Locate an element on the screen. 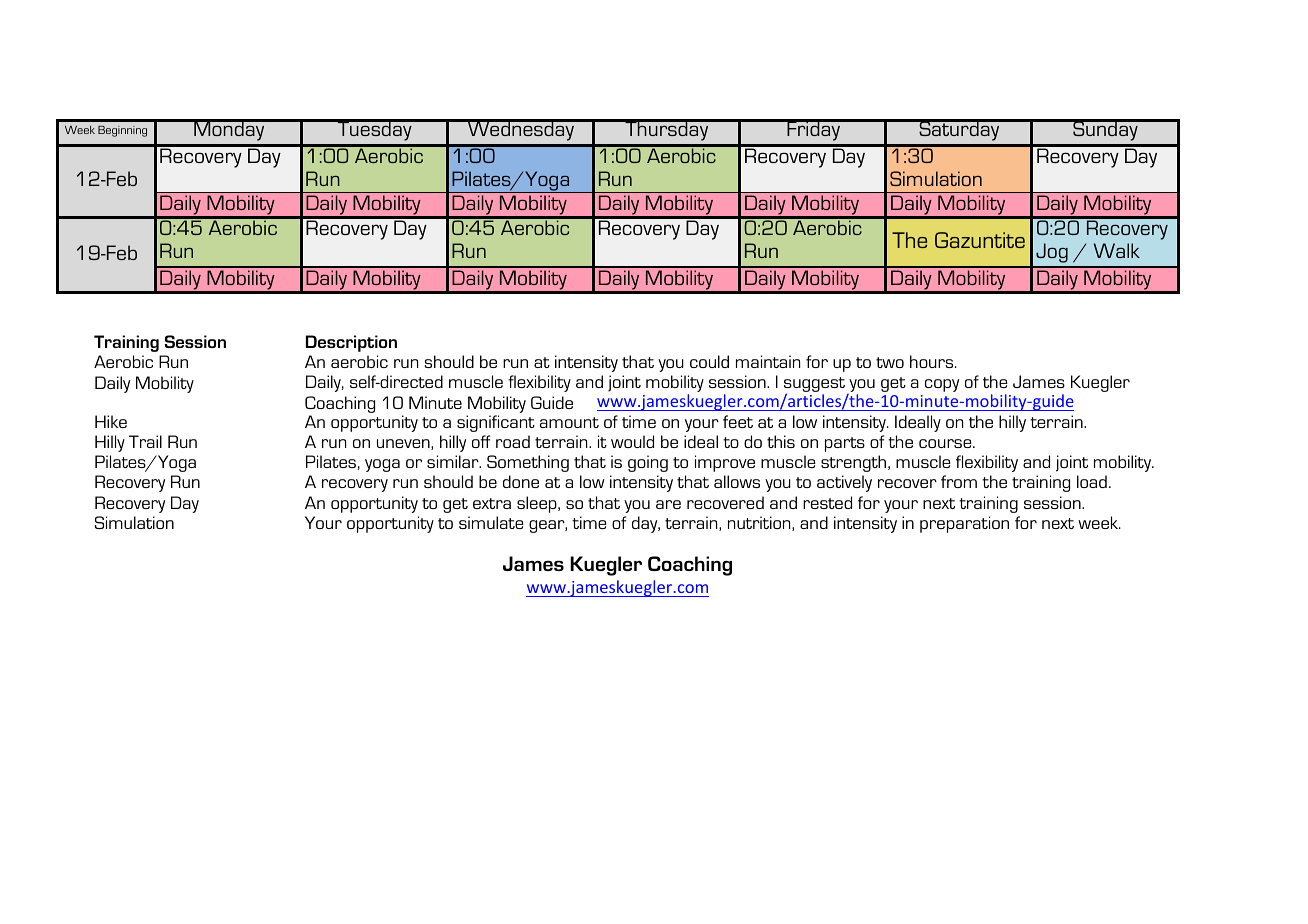 This screenshot has height=924, width=1308. course is located at coordinates (946, 443).
